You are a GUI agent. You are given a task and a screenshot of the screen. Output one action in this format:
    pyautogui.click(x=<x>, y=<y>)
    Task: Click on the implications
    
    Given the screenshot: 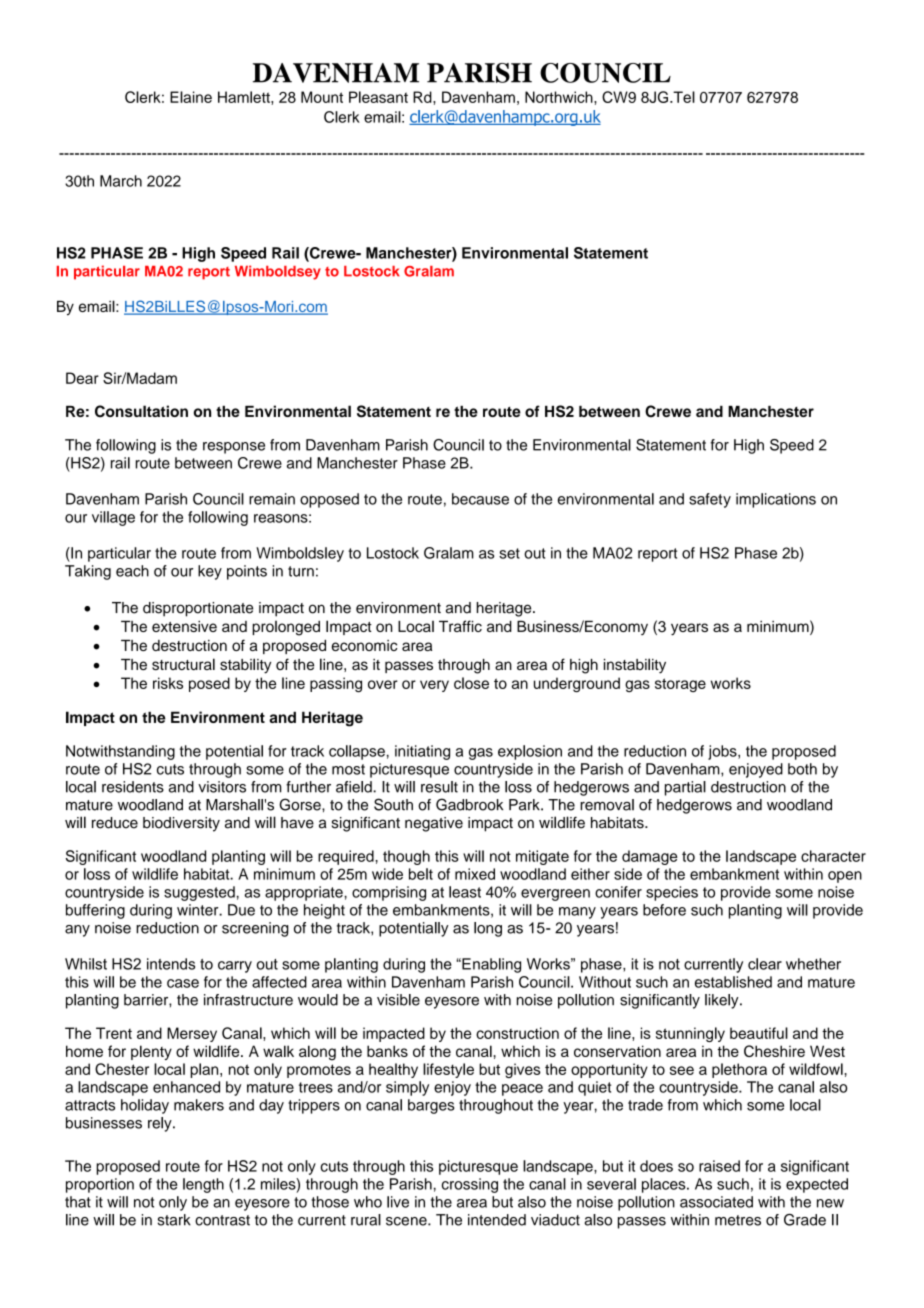 What is the action you would take?
    pyautogui.click(x=776, y=500)
